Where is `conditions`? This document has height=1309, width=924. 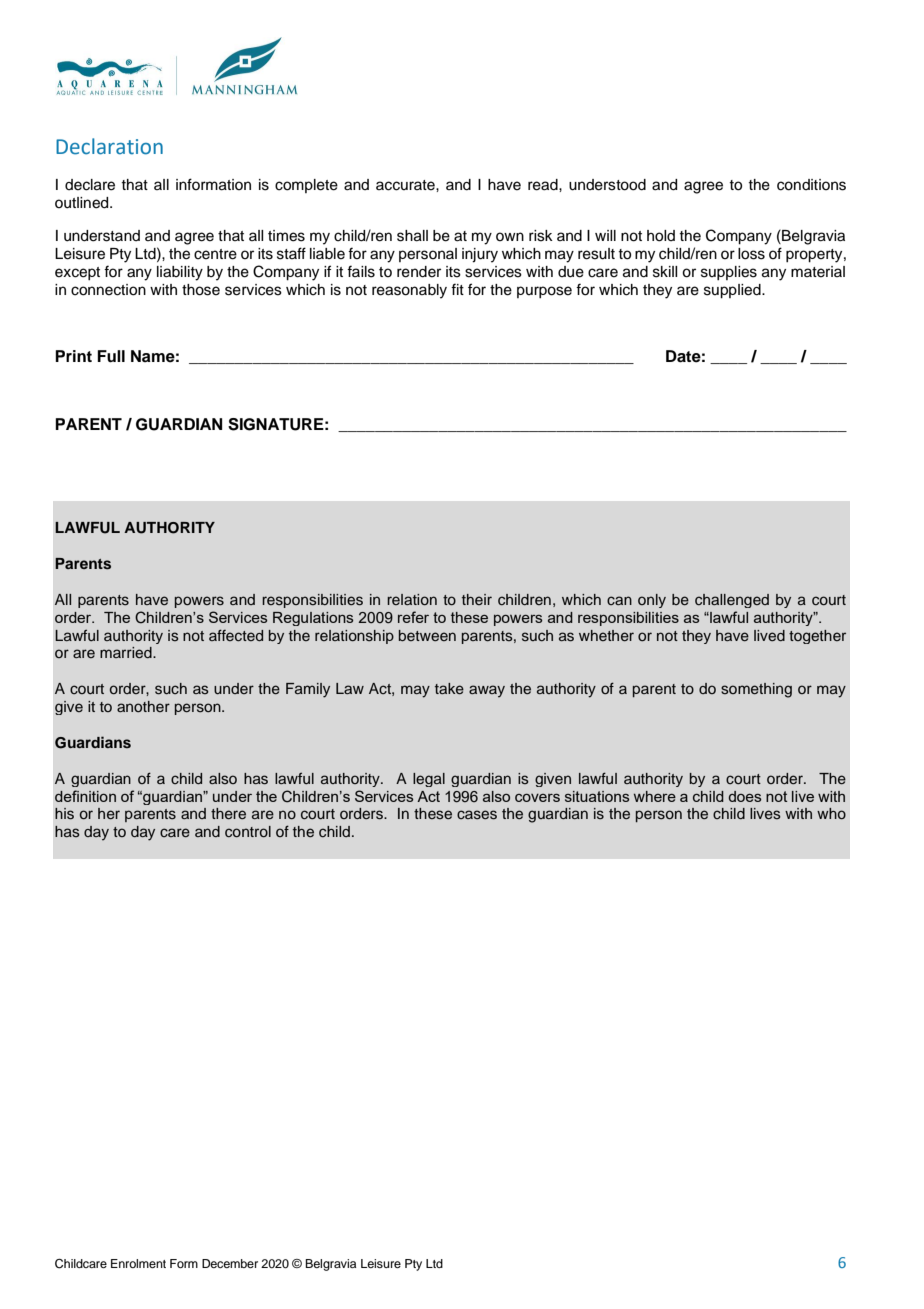 conditions is located at coordinates (811, 185).
